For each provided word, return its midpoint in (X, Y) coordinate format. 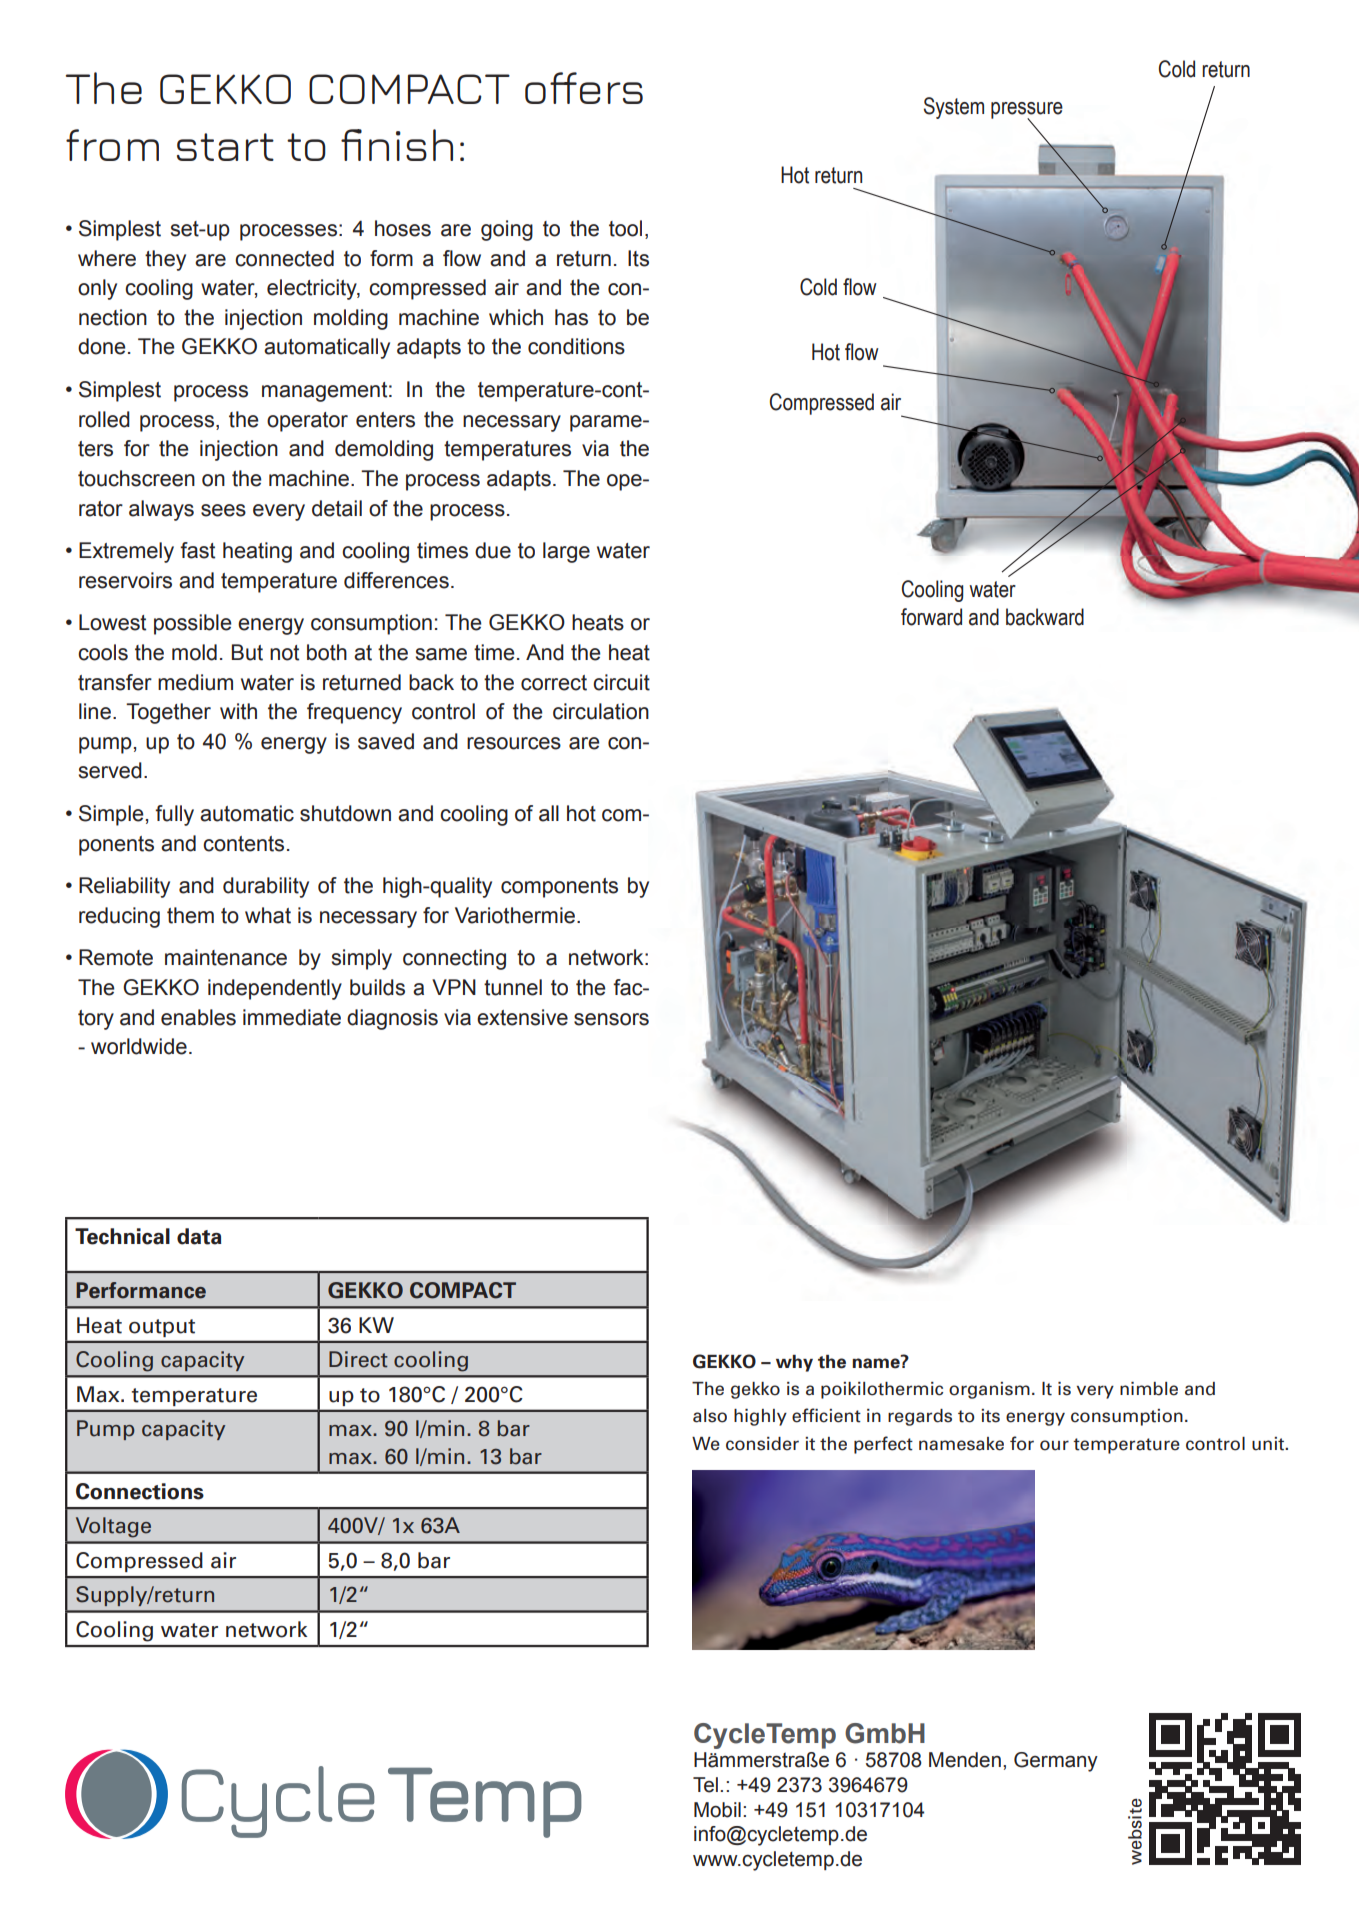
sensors (611, 1019)
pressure (1027, 111)
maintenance (226, 957)
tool (625, 228)
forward (931, 617)
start (225, 147)
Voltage (113, 1527)
